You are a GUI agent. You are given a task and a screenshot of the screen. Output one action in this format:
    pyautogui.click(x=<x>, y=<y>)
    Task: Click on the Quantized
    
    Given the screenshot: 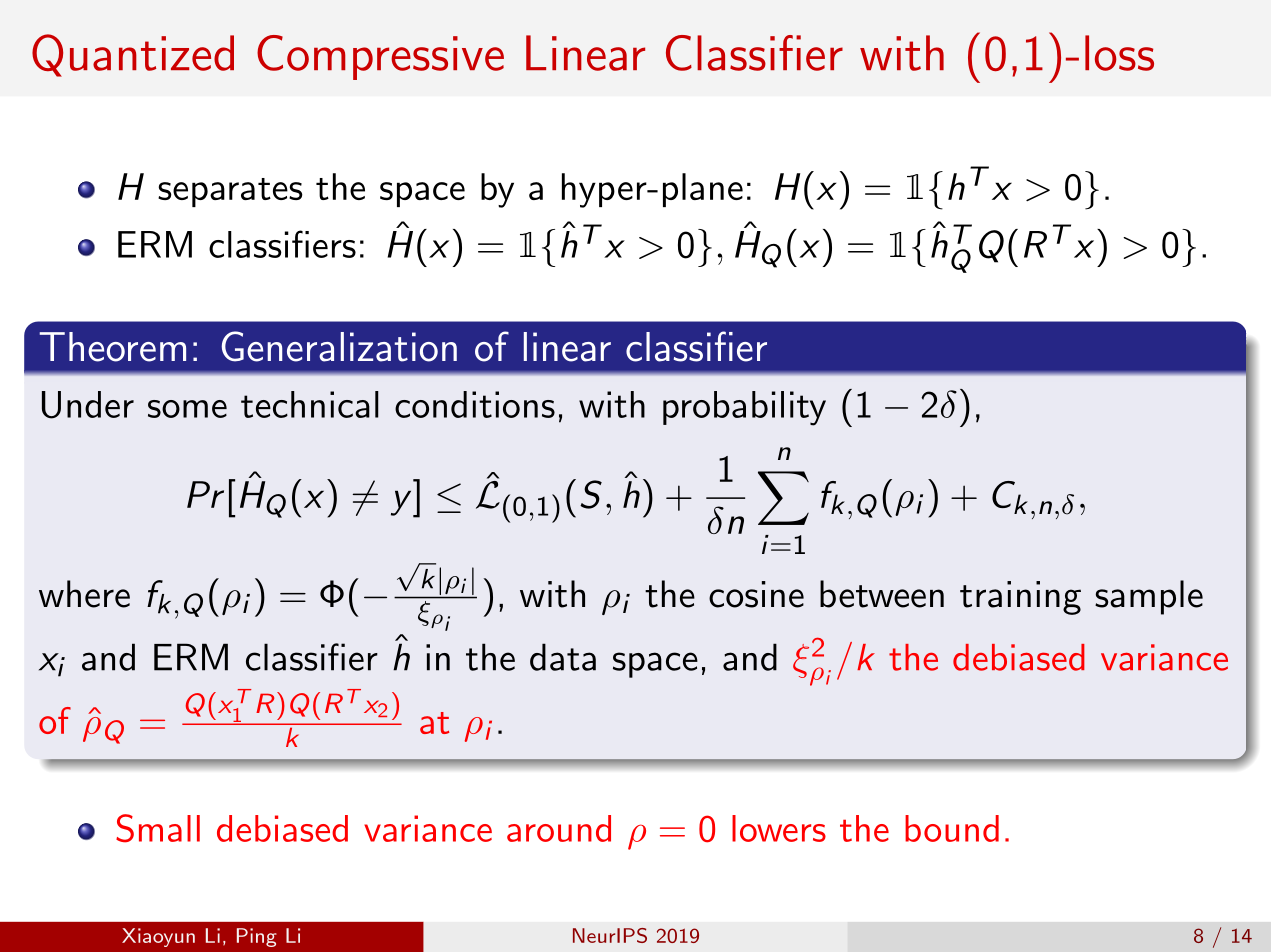 What is the action you would take?
    pyautogui.click(x=133, y=55)
